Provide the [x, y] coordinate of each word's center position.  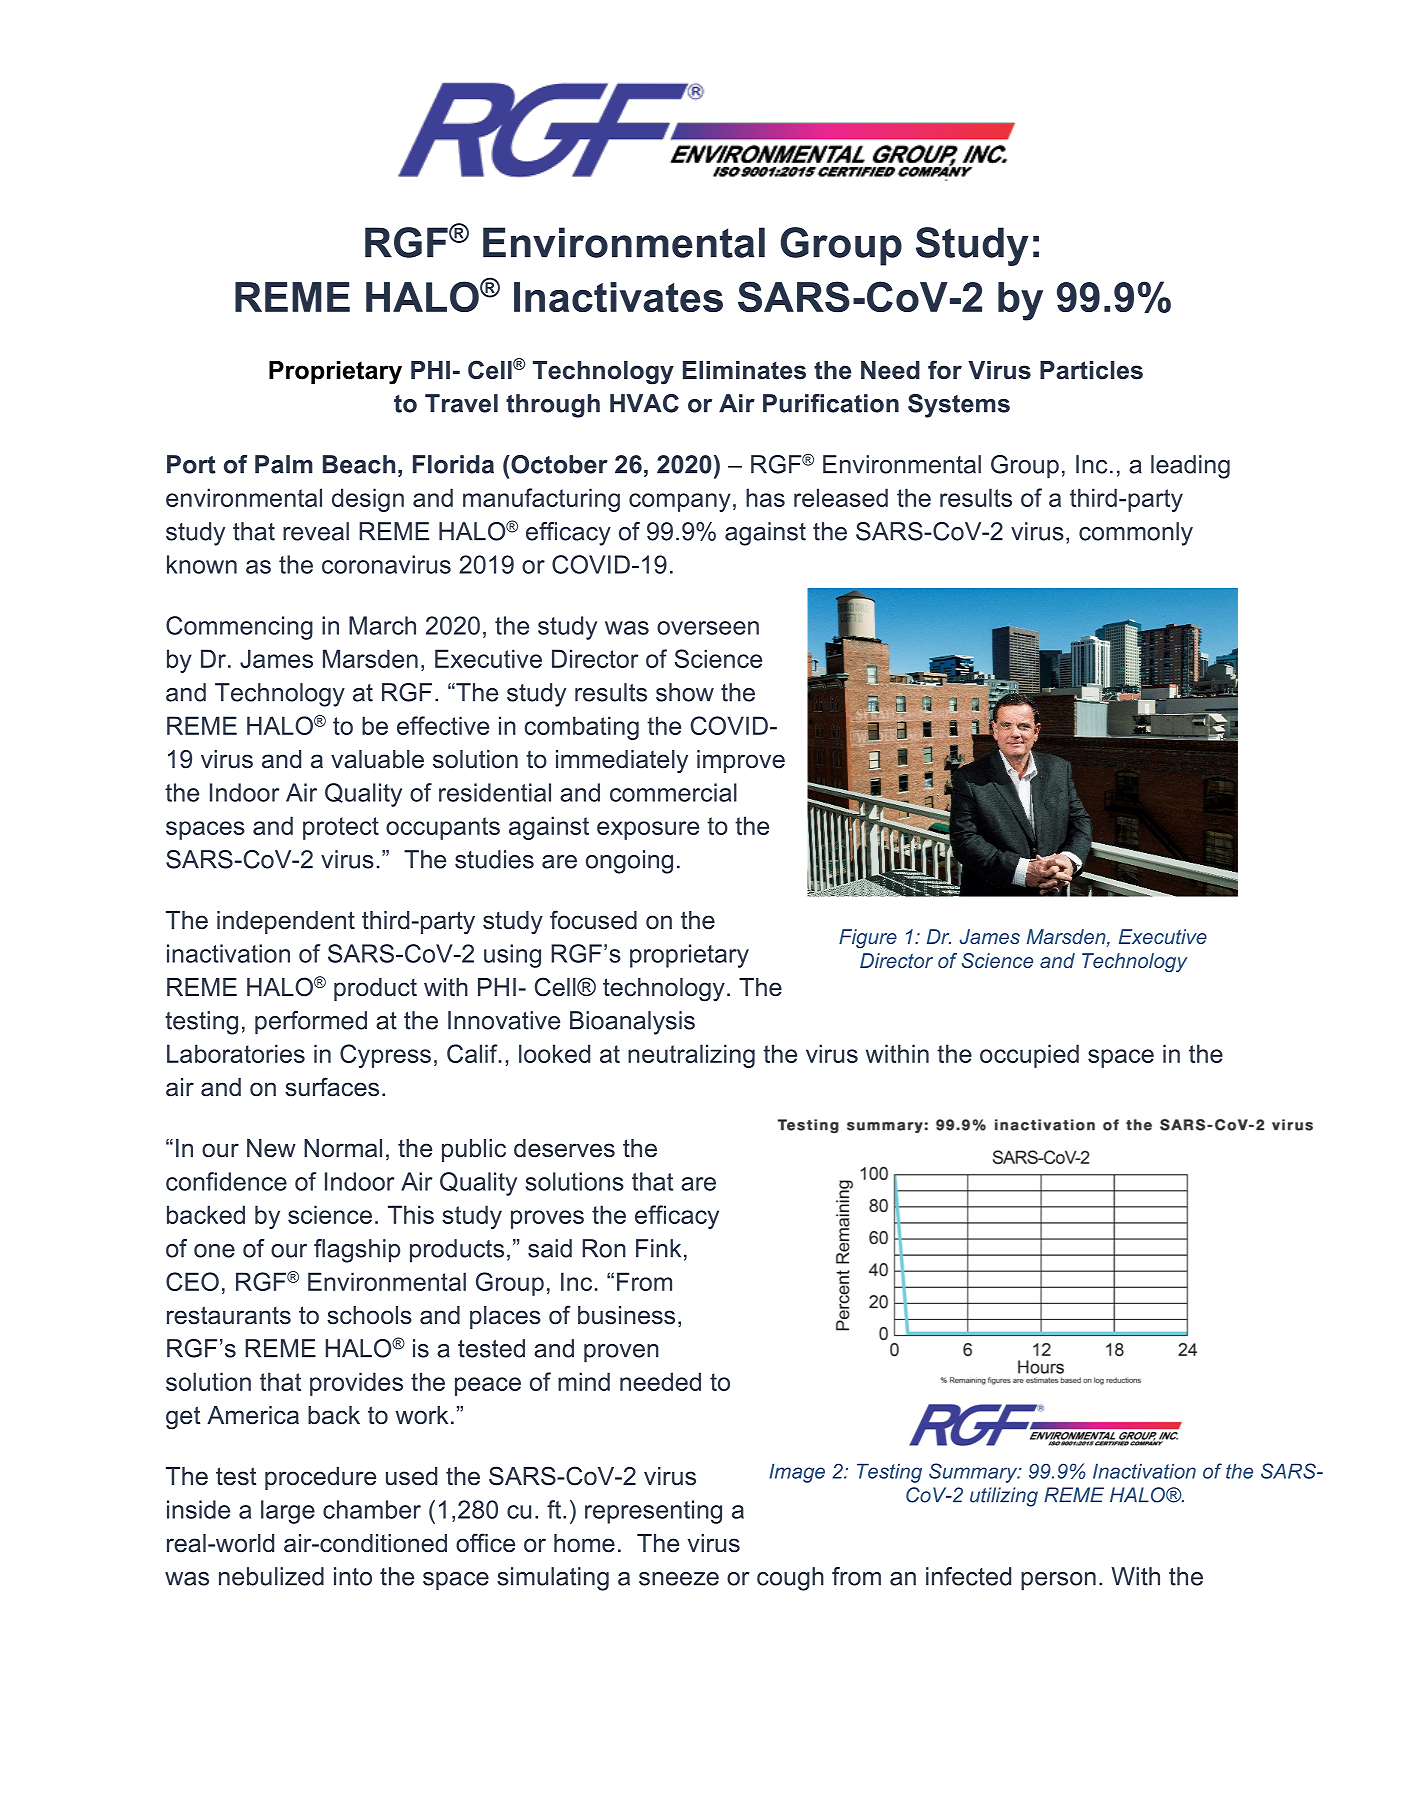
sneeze [679, 1579]
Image [797, 1473]
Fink [658, 1248]
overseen [708, 628]
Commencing [239, 628]
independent [286, 922]
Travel [461, 403]
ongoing [629, 862]
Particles [1091, 370]
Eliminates [744, 370]
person [1058, 1581]
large [288, 1512]
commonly [1136, 534]
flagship [357, 1251]
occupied [1029, 1056]
